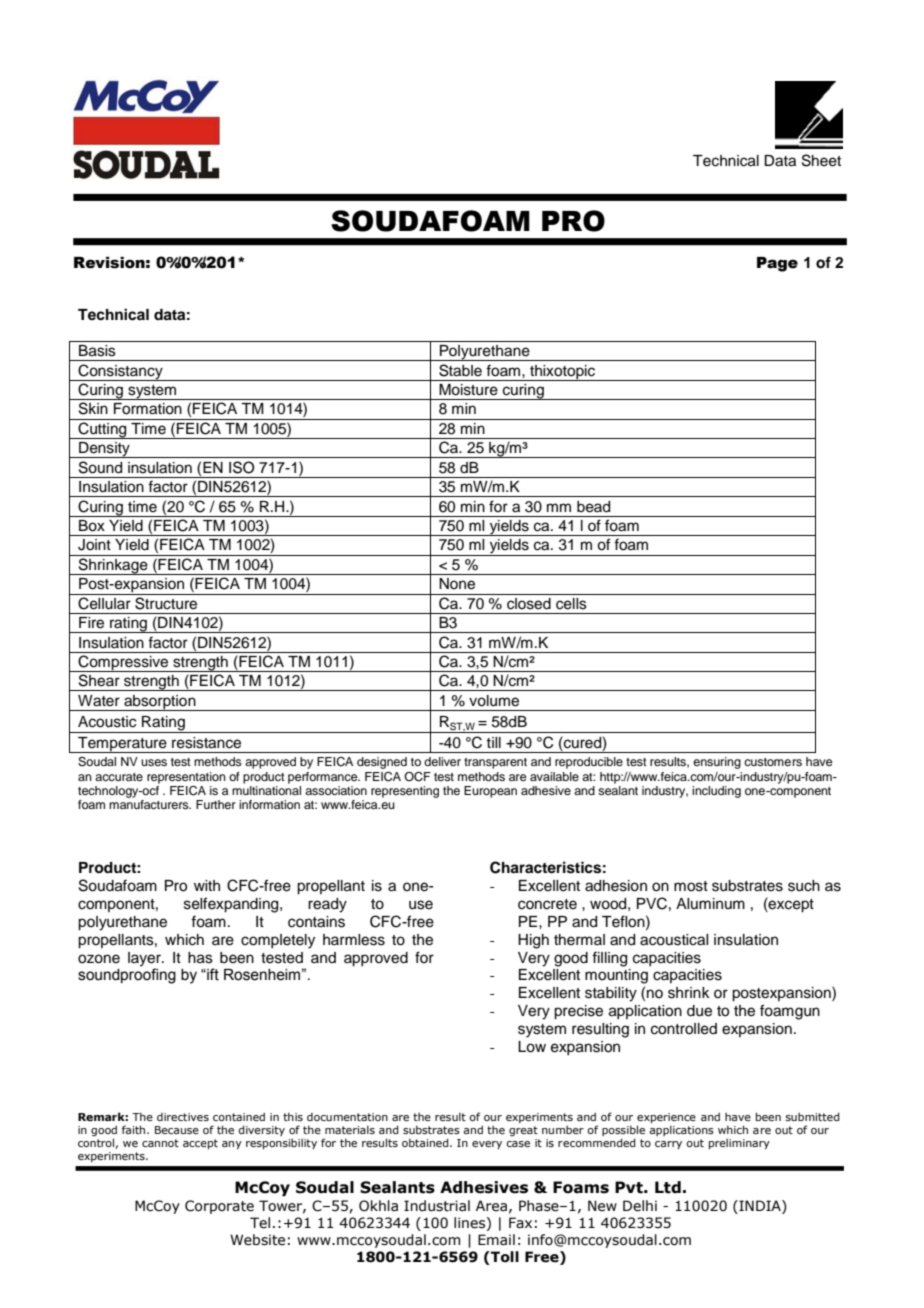  Describe the element at coordinates (437, 1206) in the document. I see `Industrial` at that location.
